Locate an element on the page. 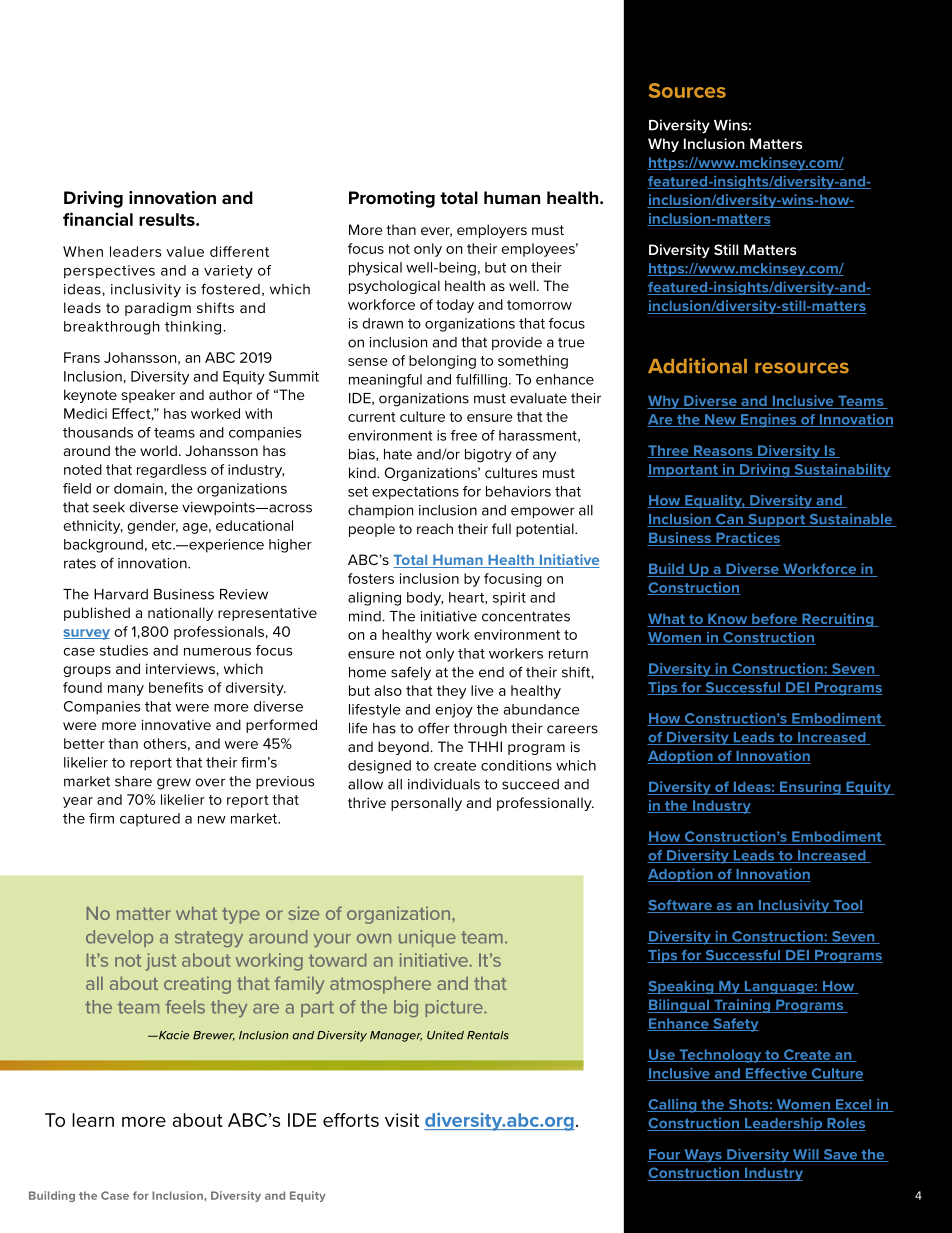  learn is located at coordinates (93, 1120).
